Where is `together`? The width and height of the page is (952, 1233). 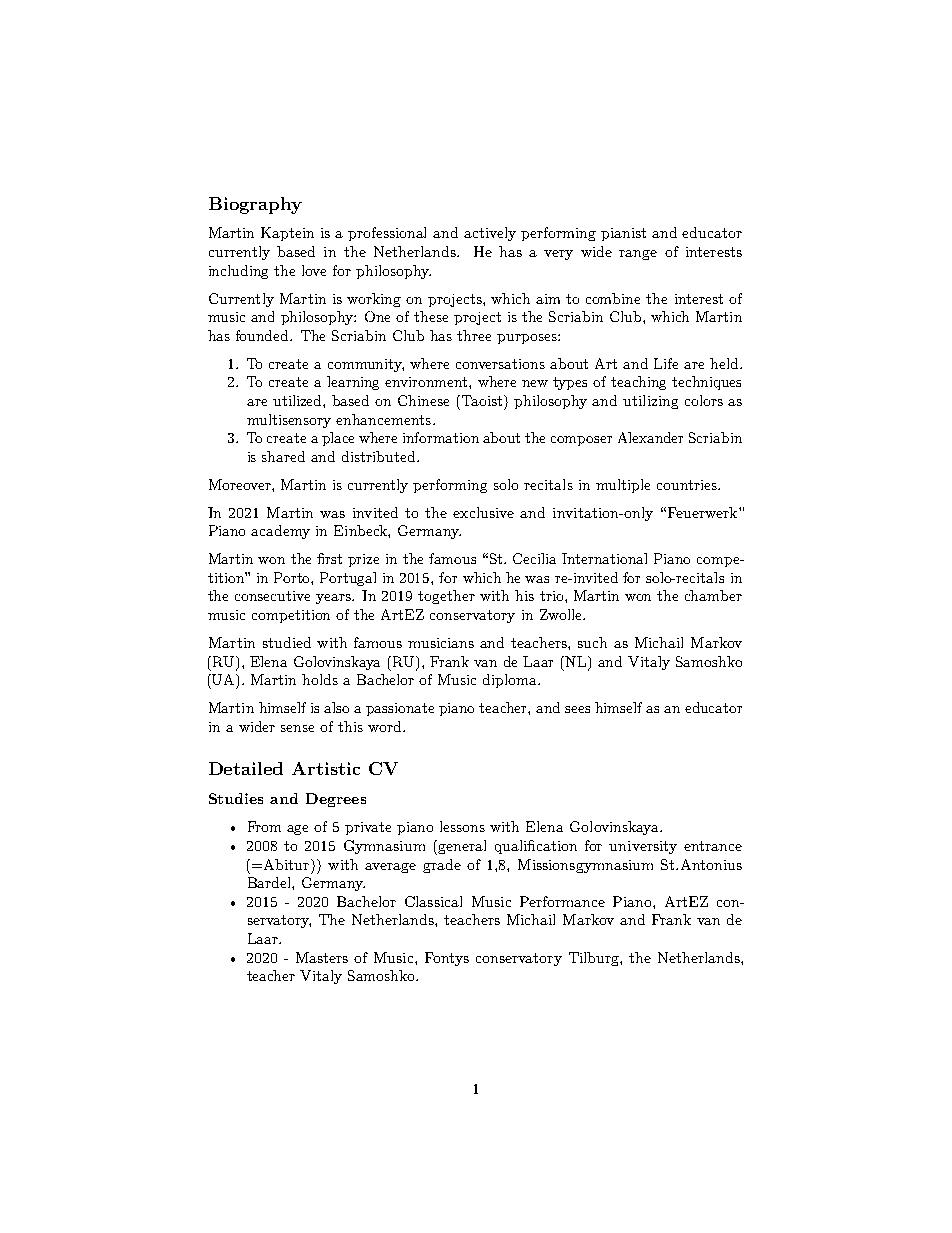
together is located at coordinates (446, 597).
